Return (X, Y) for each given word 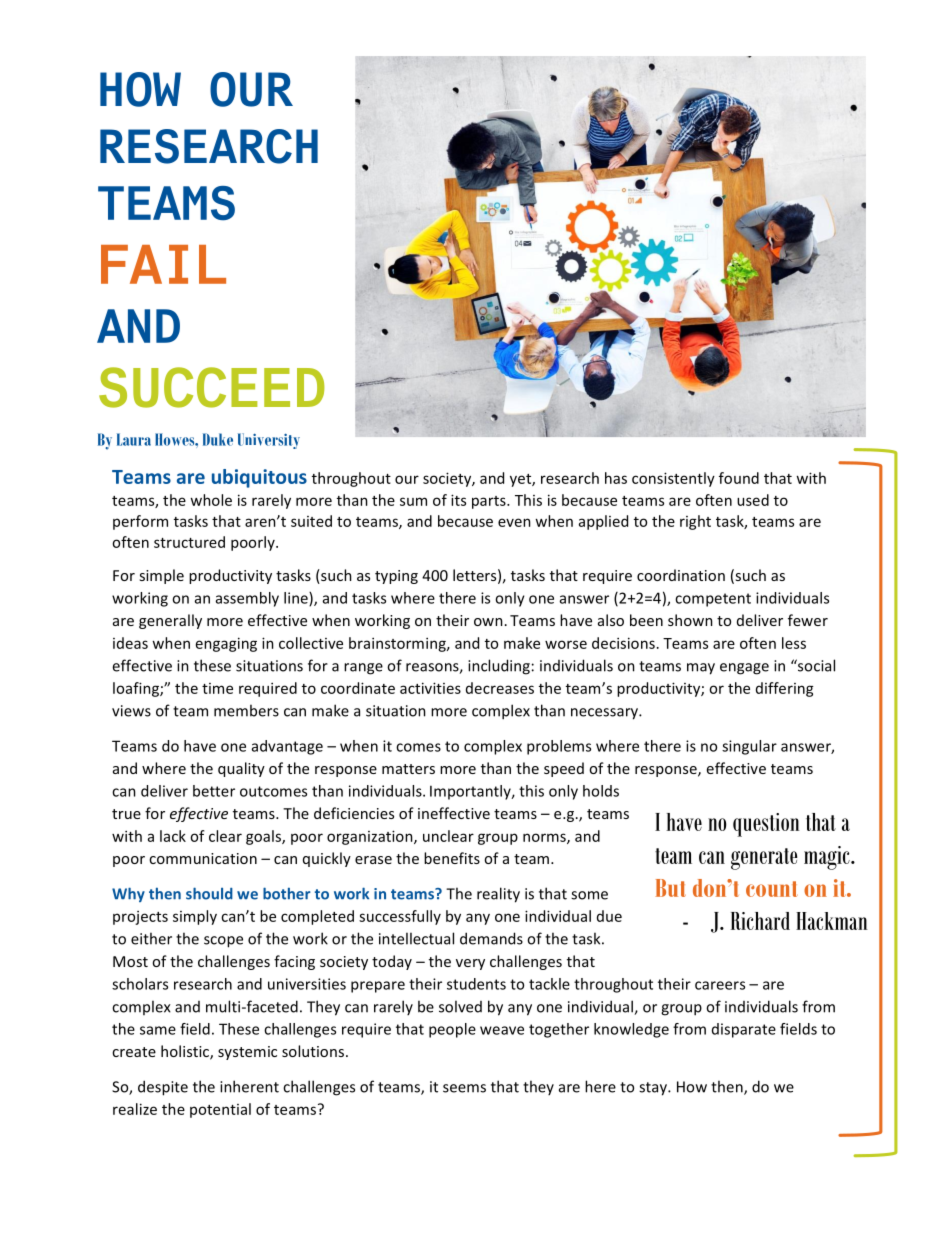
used (753, 500)
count (772, 889)
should (209, 893)
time (217, 688)
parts (490, 502)
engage (744, 669)
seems (464, 1088)
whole (211, 500)
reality (498, 895)
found (739, 478)
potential (220, 1110)
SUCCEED (212, 387)
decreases (500, 688)
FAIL (163, 264)
